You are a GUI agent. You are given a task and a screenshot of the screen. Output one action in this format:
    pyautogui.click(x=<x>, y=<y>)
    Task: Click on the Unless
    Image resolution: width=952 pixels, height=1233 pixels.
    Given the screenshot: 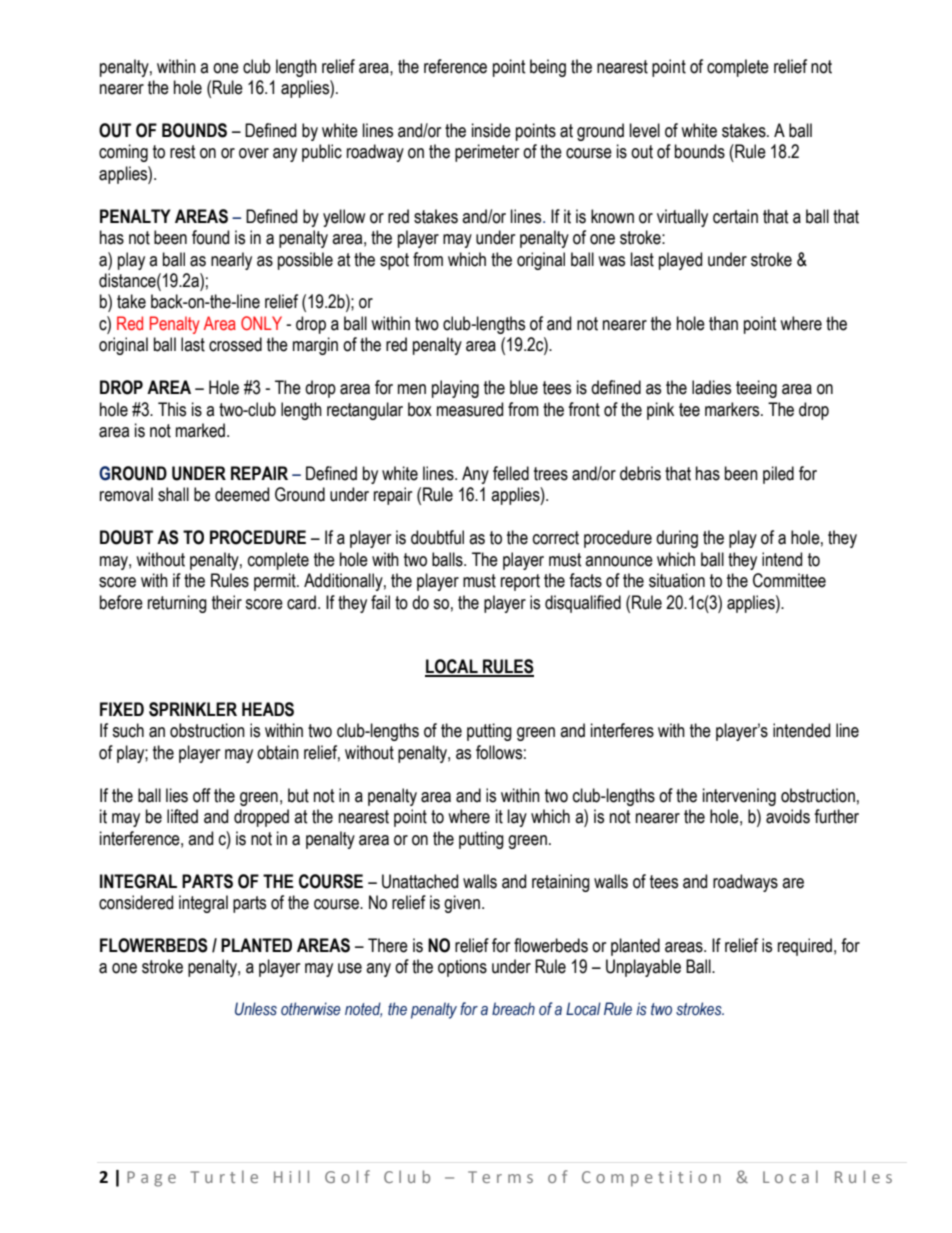 What is the action you would take?
    pyautogui.click(x=256, y=1009)
